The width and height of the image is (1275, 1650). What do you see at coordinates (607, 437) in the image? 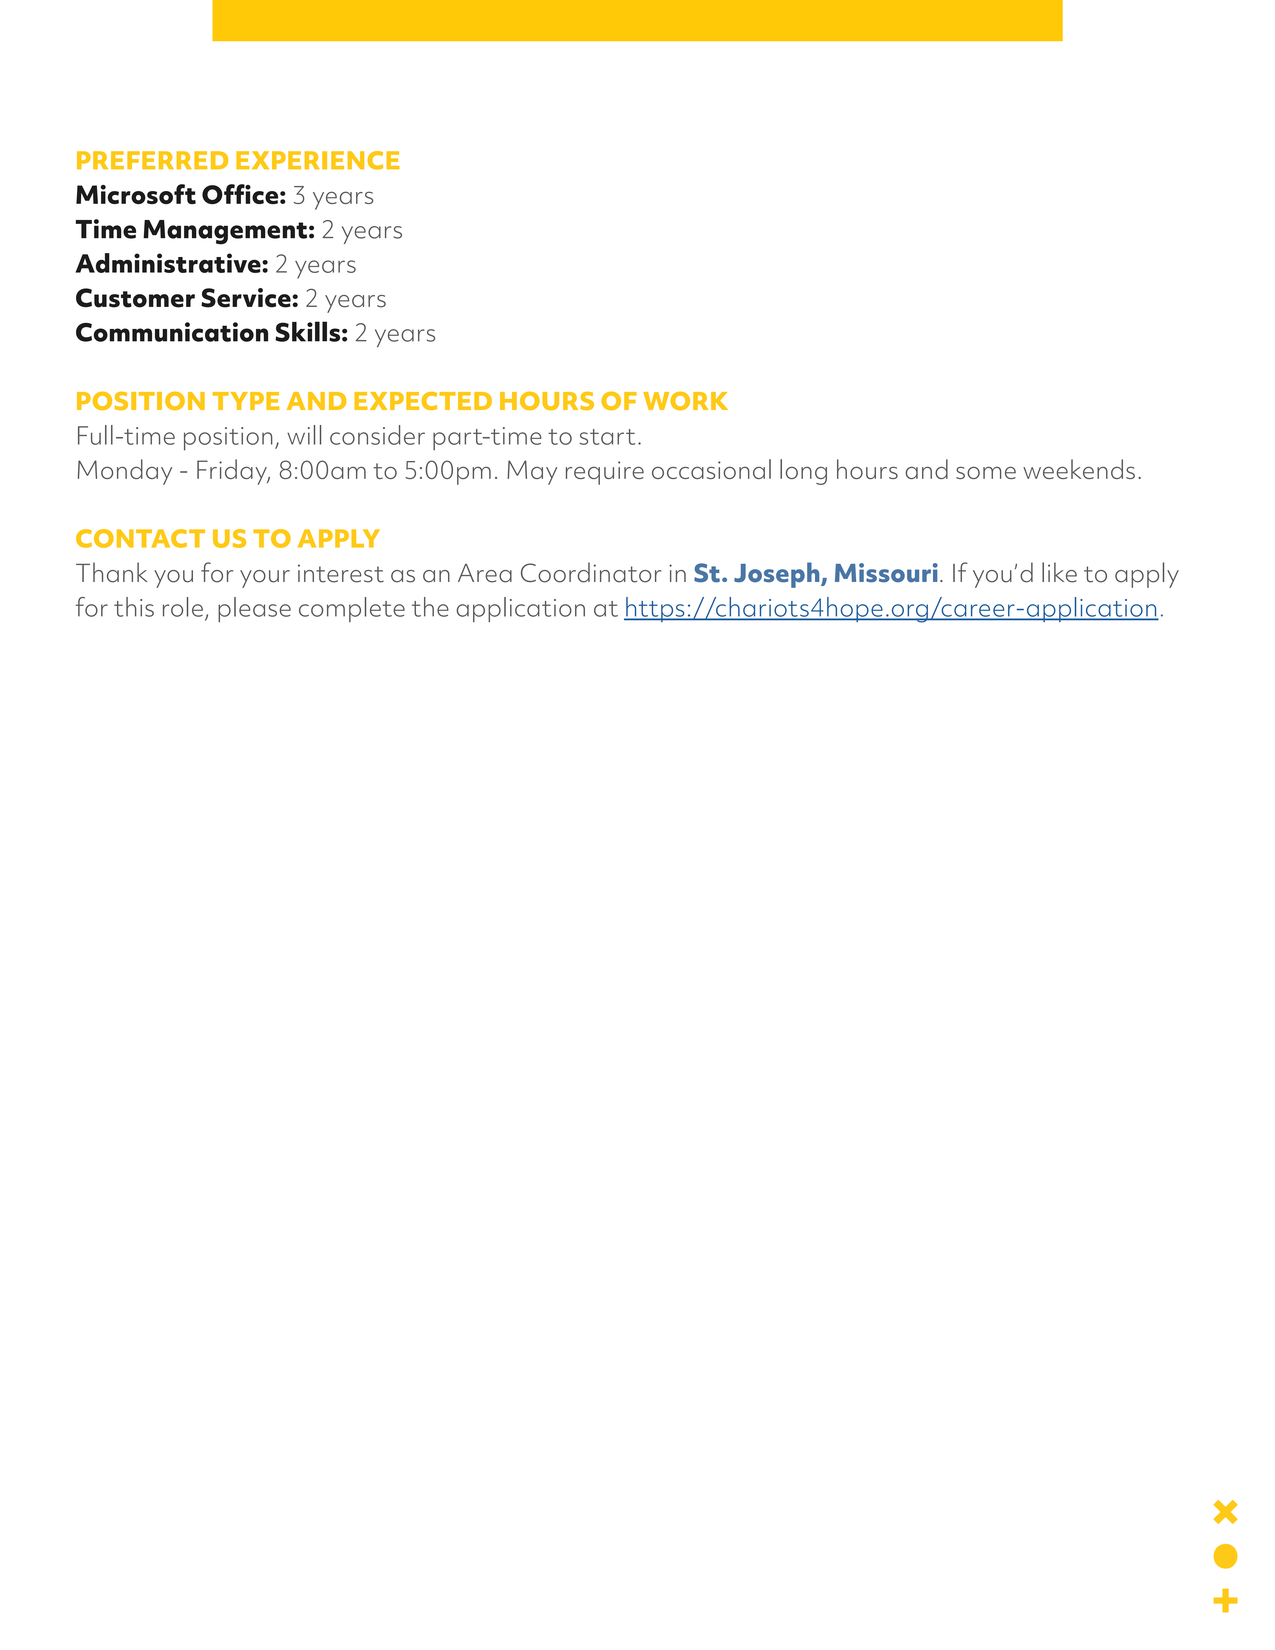
I see `start` at bounding box center [607, 437].
